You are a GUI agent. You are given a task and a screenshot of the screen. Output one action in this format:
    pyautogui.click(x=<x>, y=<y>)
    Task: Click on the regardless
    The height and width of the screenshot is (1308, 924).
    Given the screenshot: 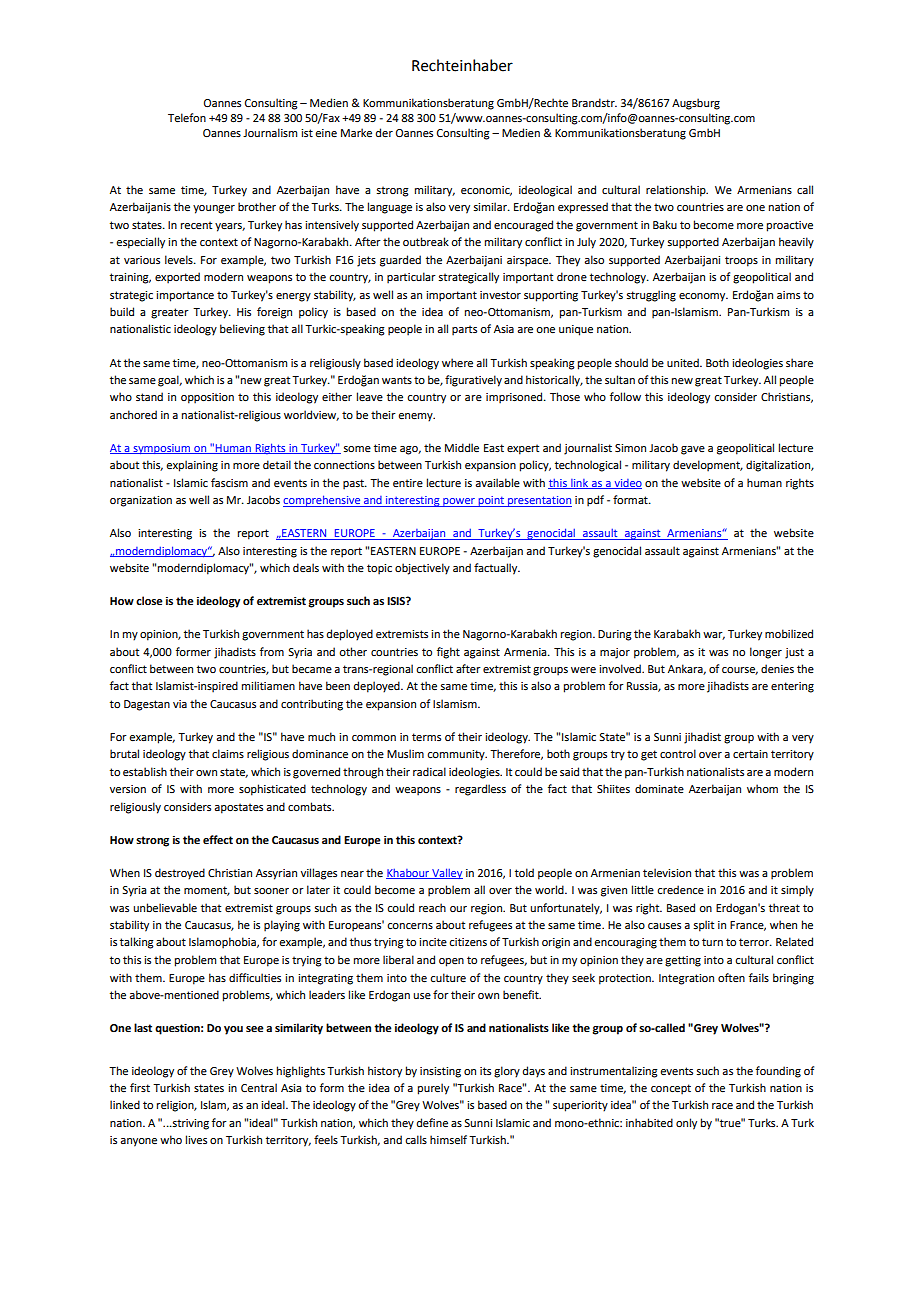 What is the action you would take?
    pyautogui.click(x=480, y=790)
